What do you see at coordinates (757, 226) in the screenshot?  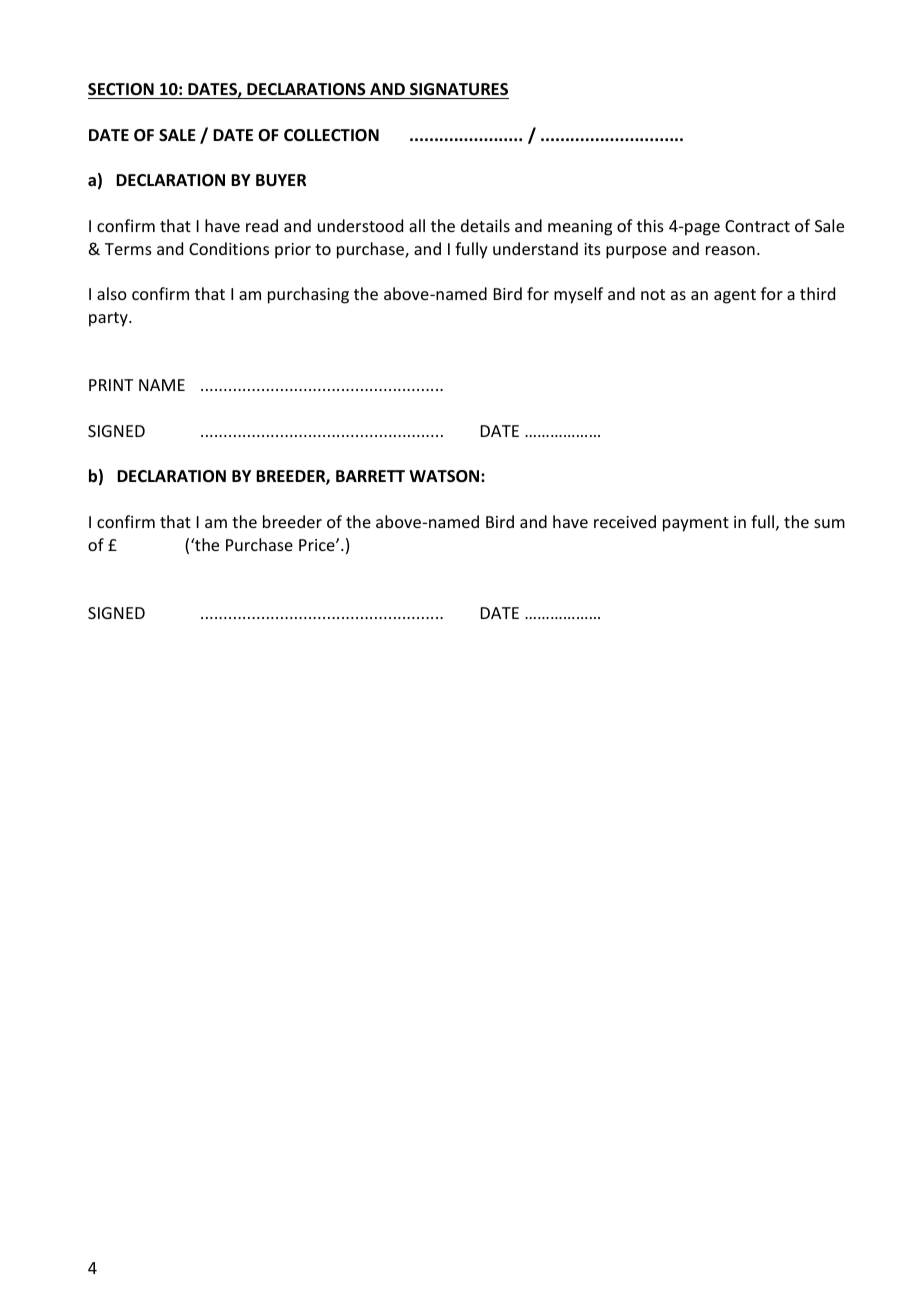 I see `Contract` at bounding box center [757, 226].
